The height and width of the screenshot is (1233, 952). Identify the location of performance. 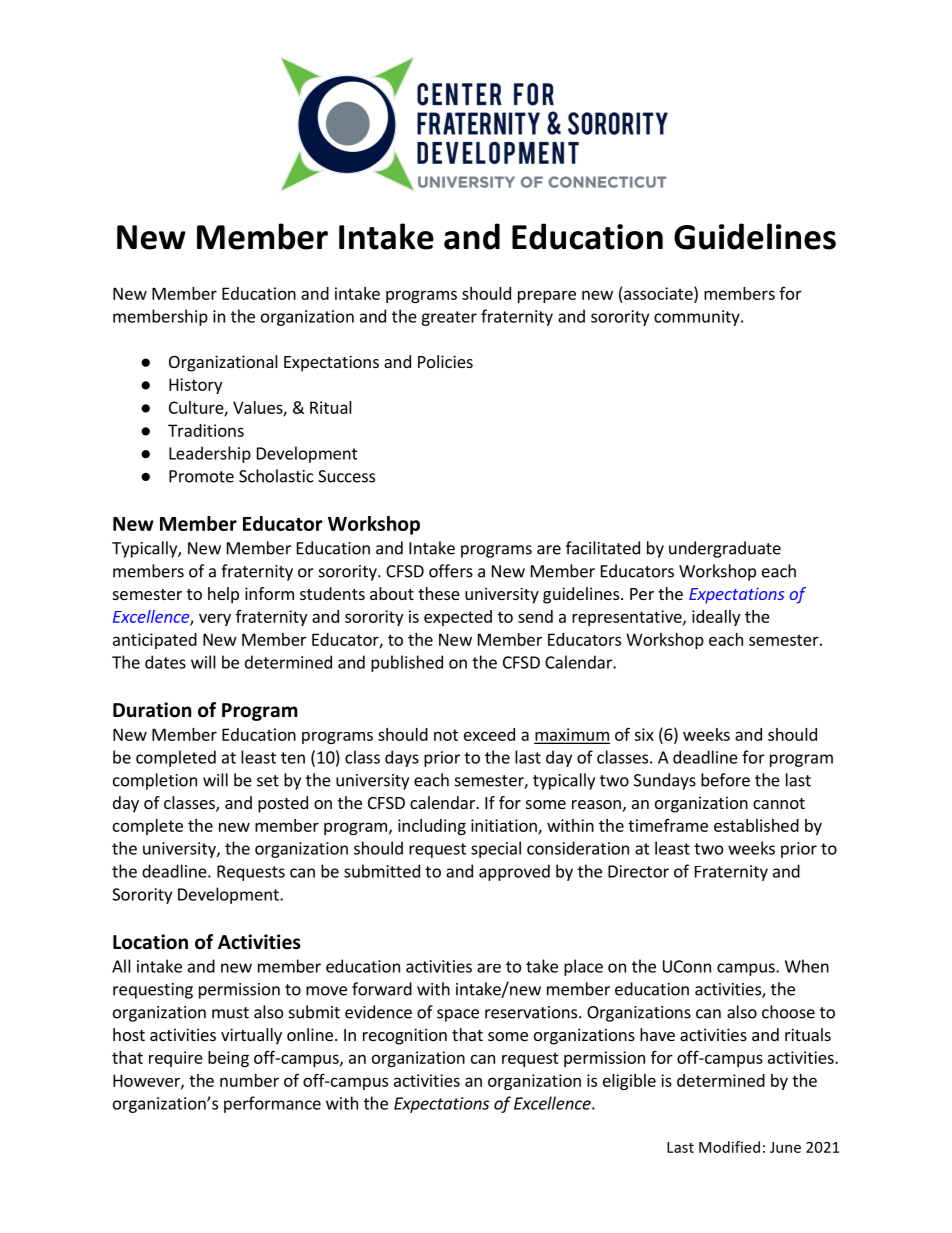
(272, 1104).
